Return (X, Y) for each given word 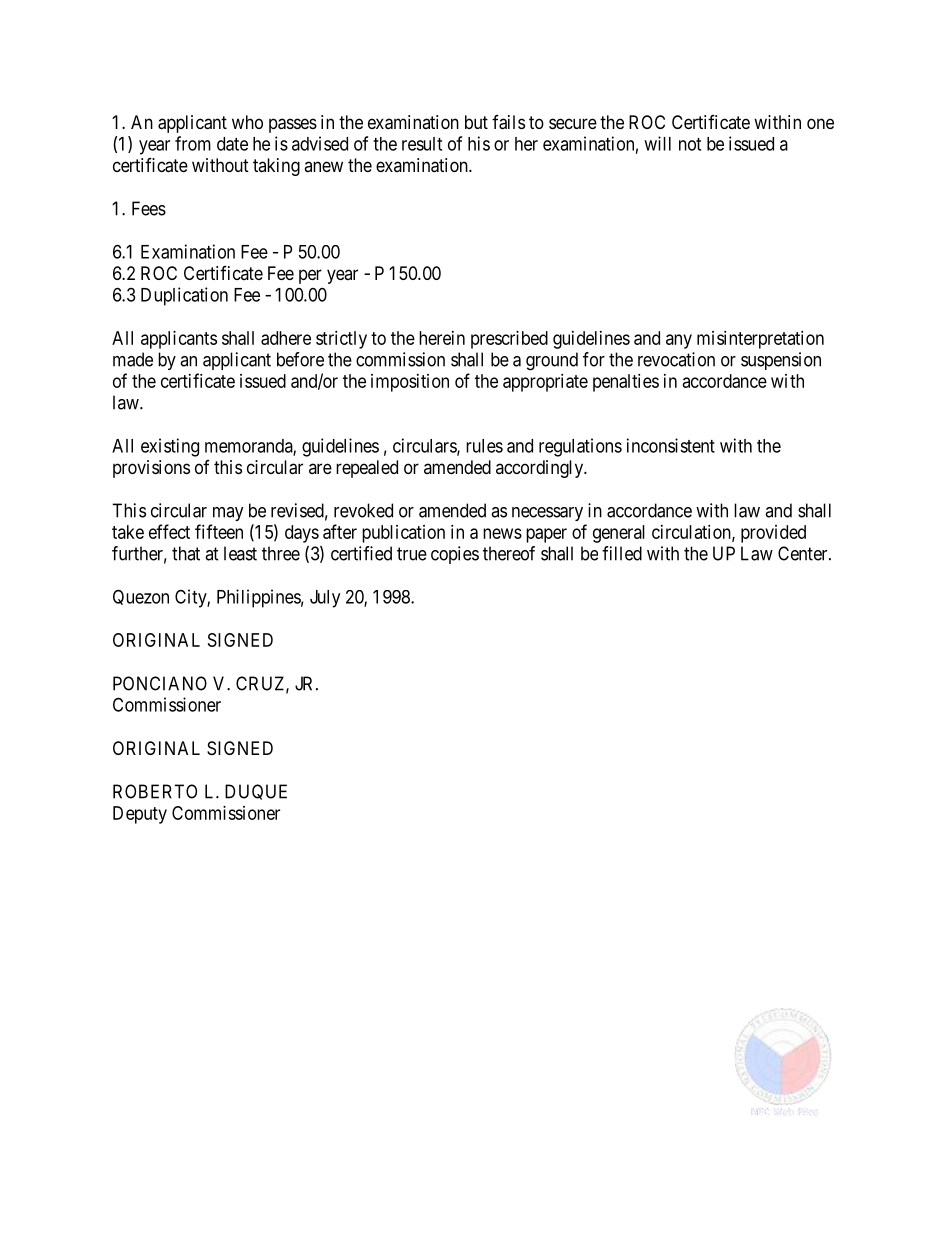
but (476, 122)
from (193, 143)
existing (170, 447)
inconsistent (671, 445)
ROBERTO (155, 791)
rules (484, 446)
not (690, 144)
